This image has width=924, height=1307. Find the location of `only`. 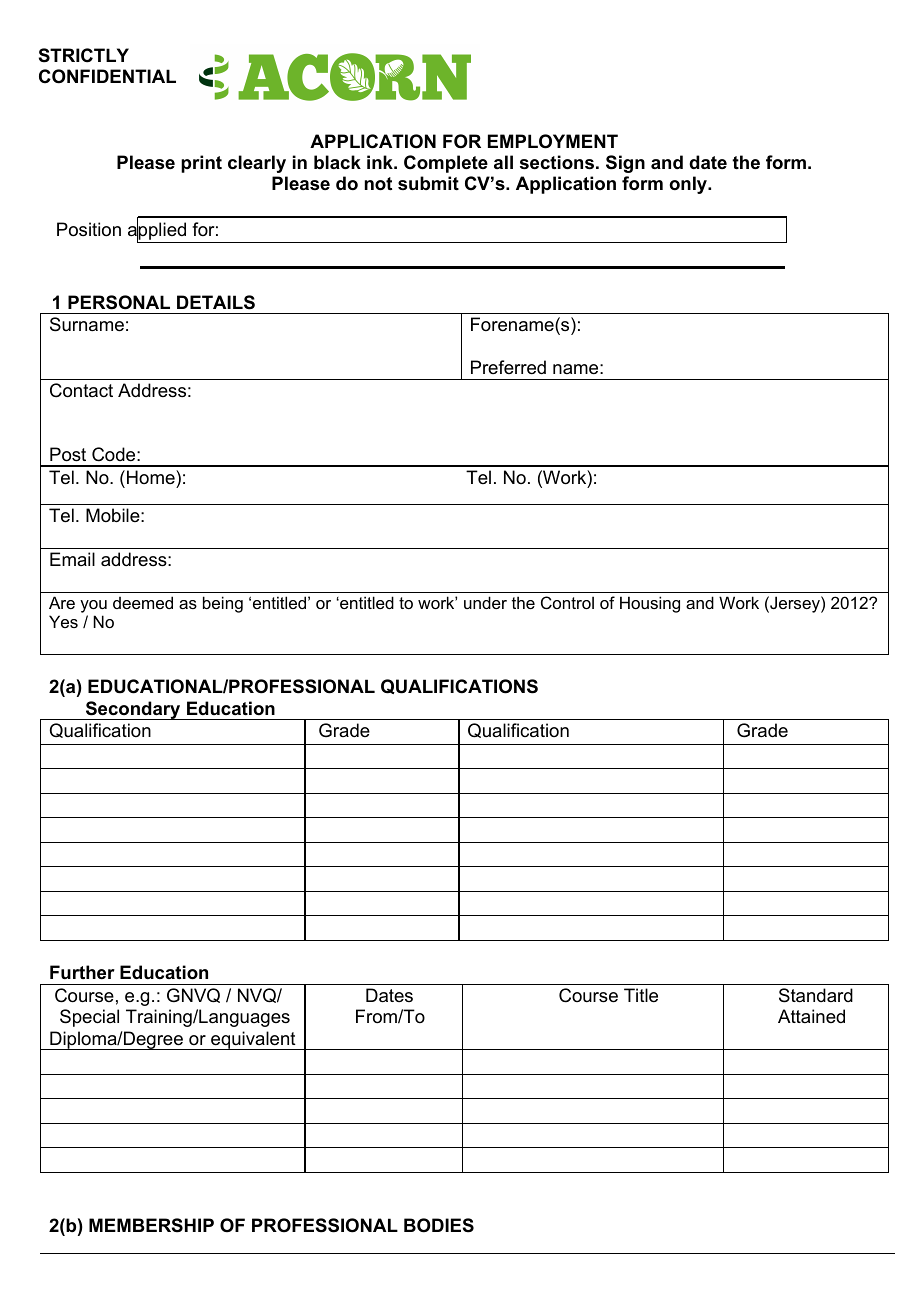

only is located at coordinates (689, 185).
